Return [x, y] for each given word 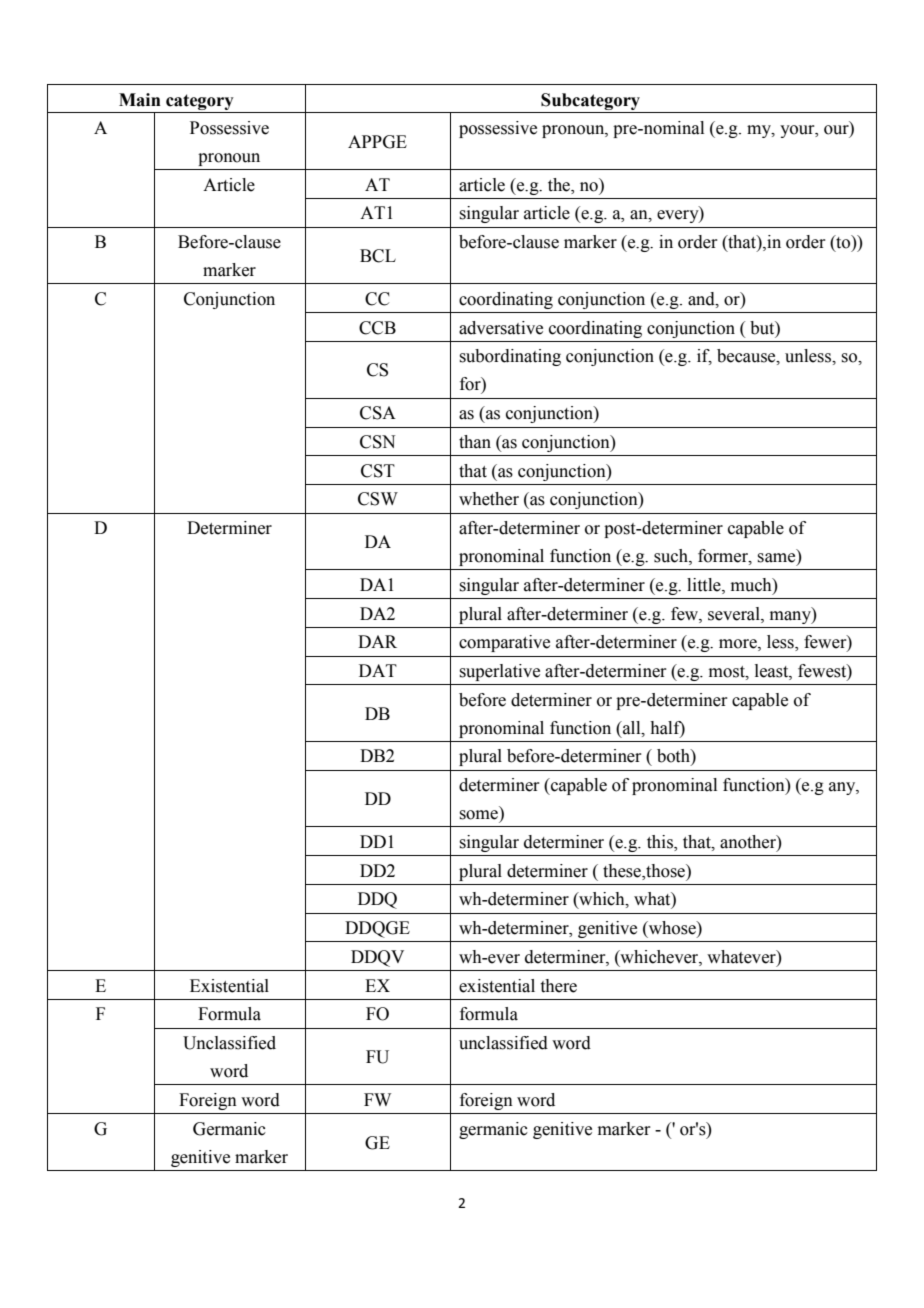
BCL [378, 256]
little [705, 585]
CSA [378, 413]
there [559, 986]
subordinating [510, 357]
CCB [377, 328]
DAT [378, 670]
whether [489, 499]
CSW [378, 499]
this [661, 843]
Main [140, 100]
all [632, 728]
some [478, 815]
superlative [499, 672]
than [475, 442]
